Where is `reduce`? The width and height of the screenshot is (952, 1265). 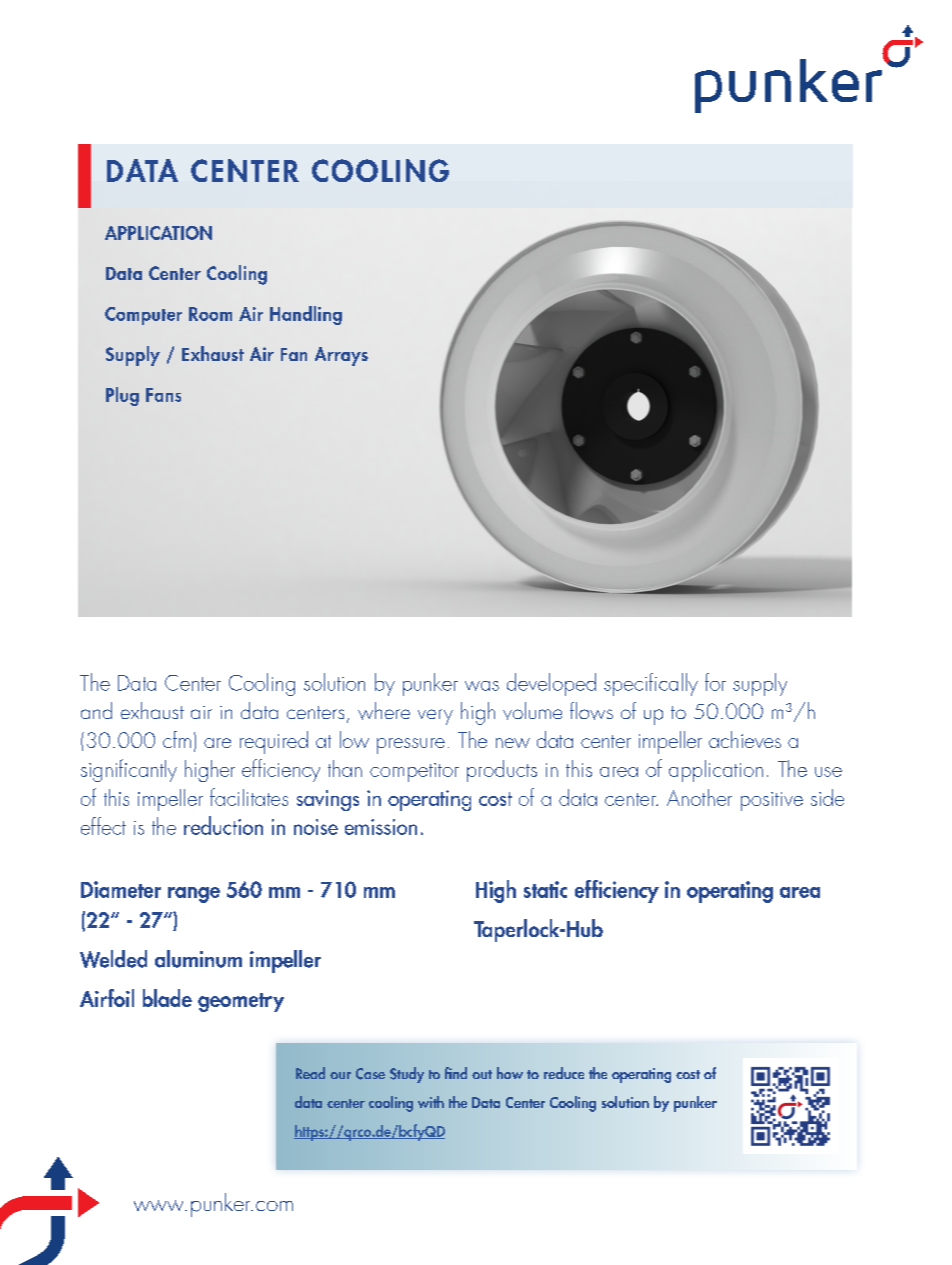
reduce is located at coordinates (564, 1073).
